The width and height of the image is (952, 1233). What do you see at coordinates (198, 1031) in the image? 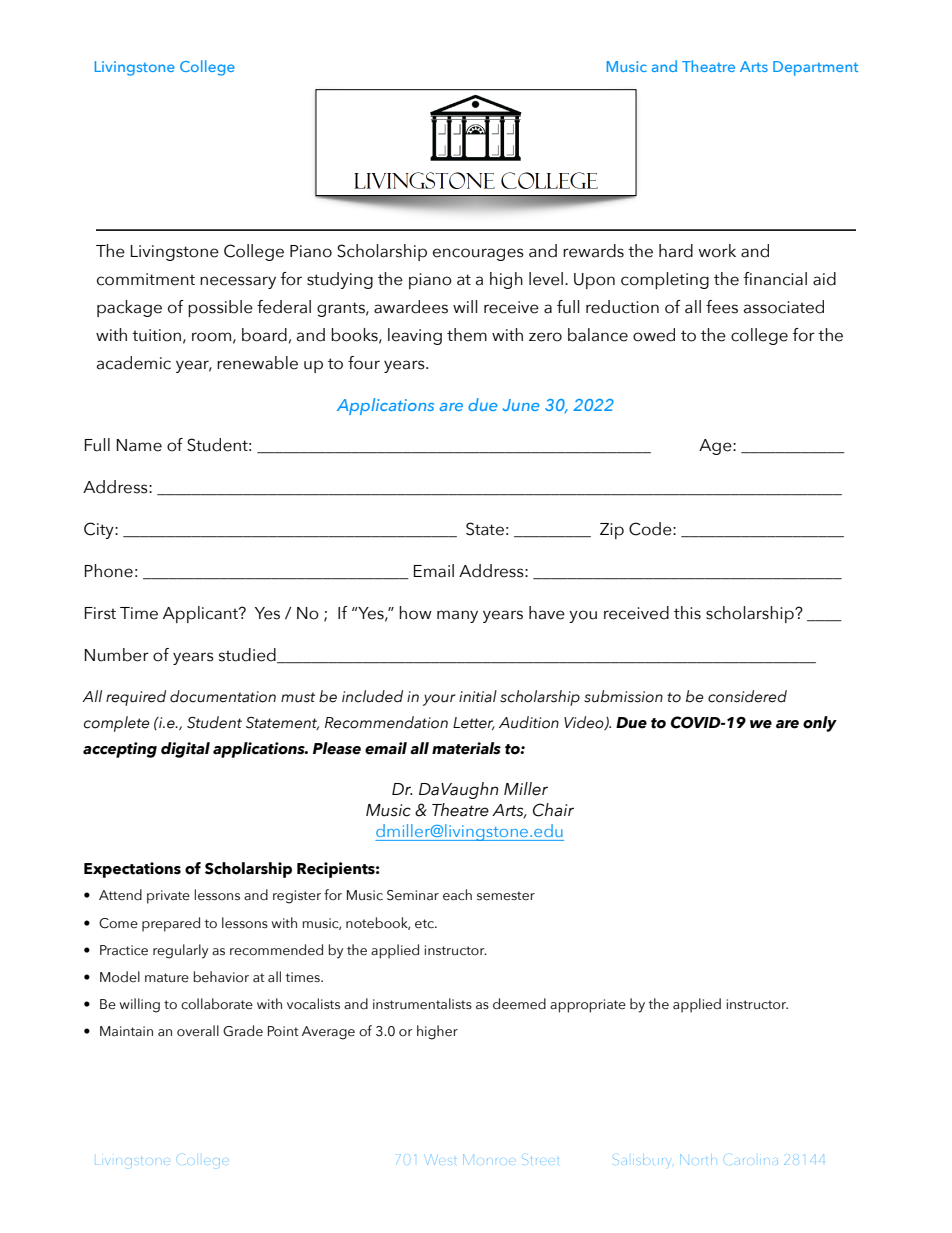
I see `overall` at bounding box center [198, 1031].
